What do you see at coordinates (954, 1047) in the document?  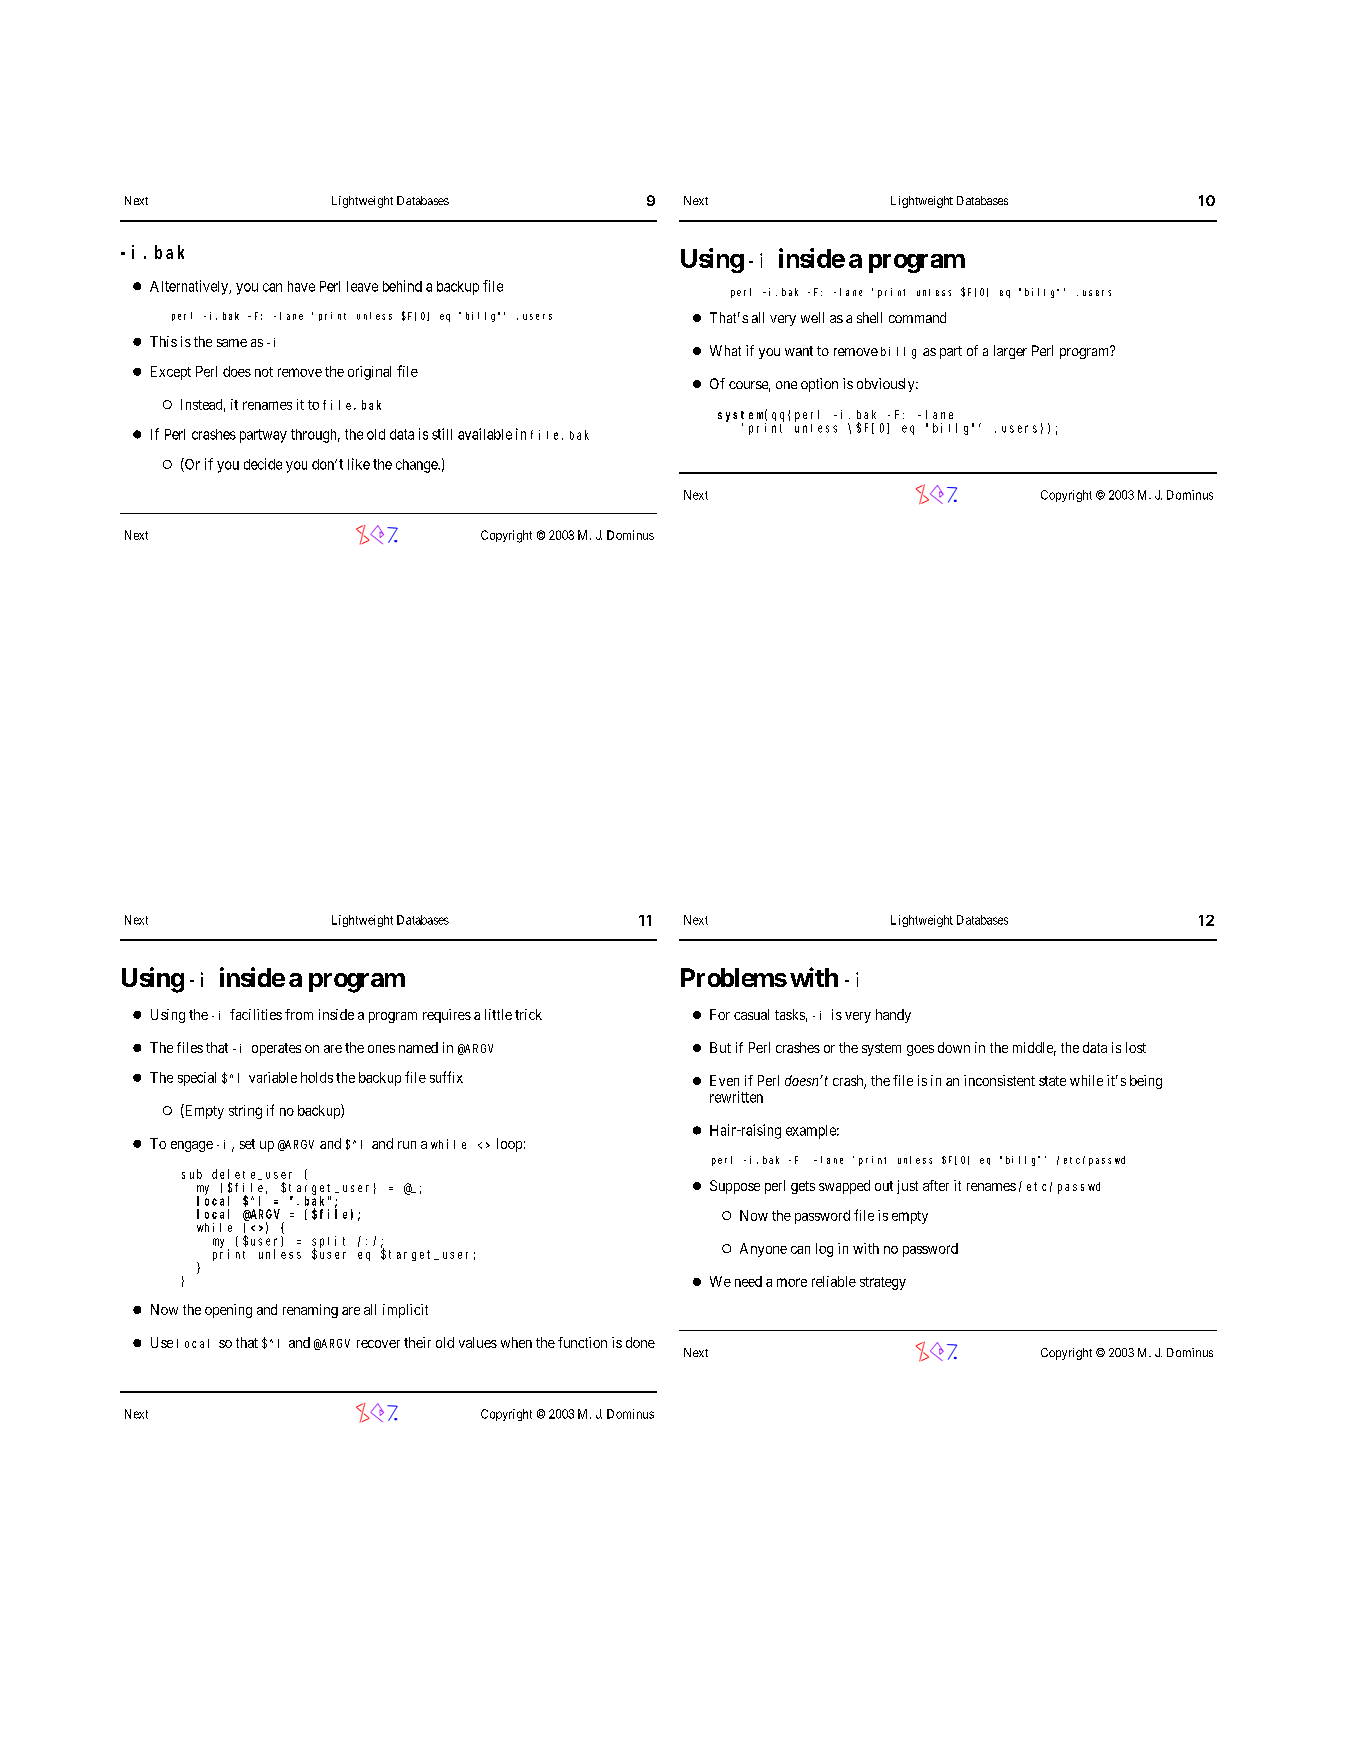 I see `down` at bounding box center [954, 1047].
